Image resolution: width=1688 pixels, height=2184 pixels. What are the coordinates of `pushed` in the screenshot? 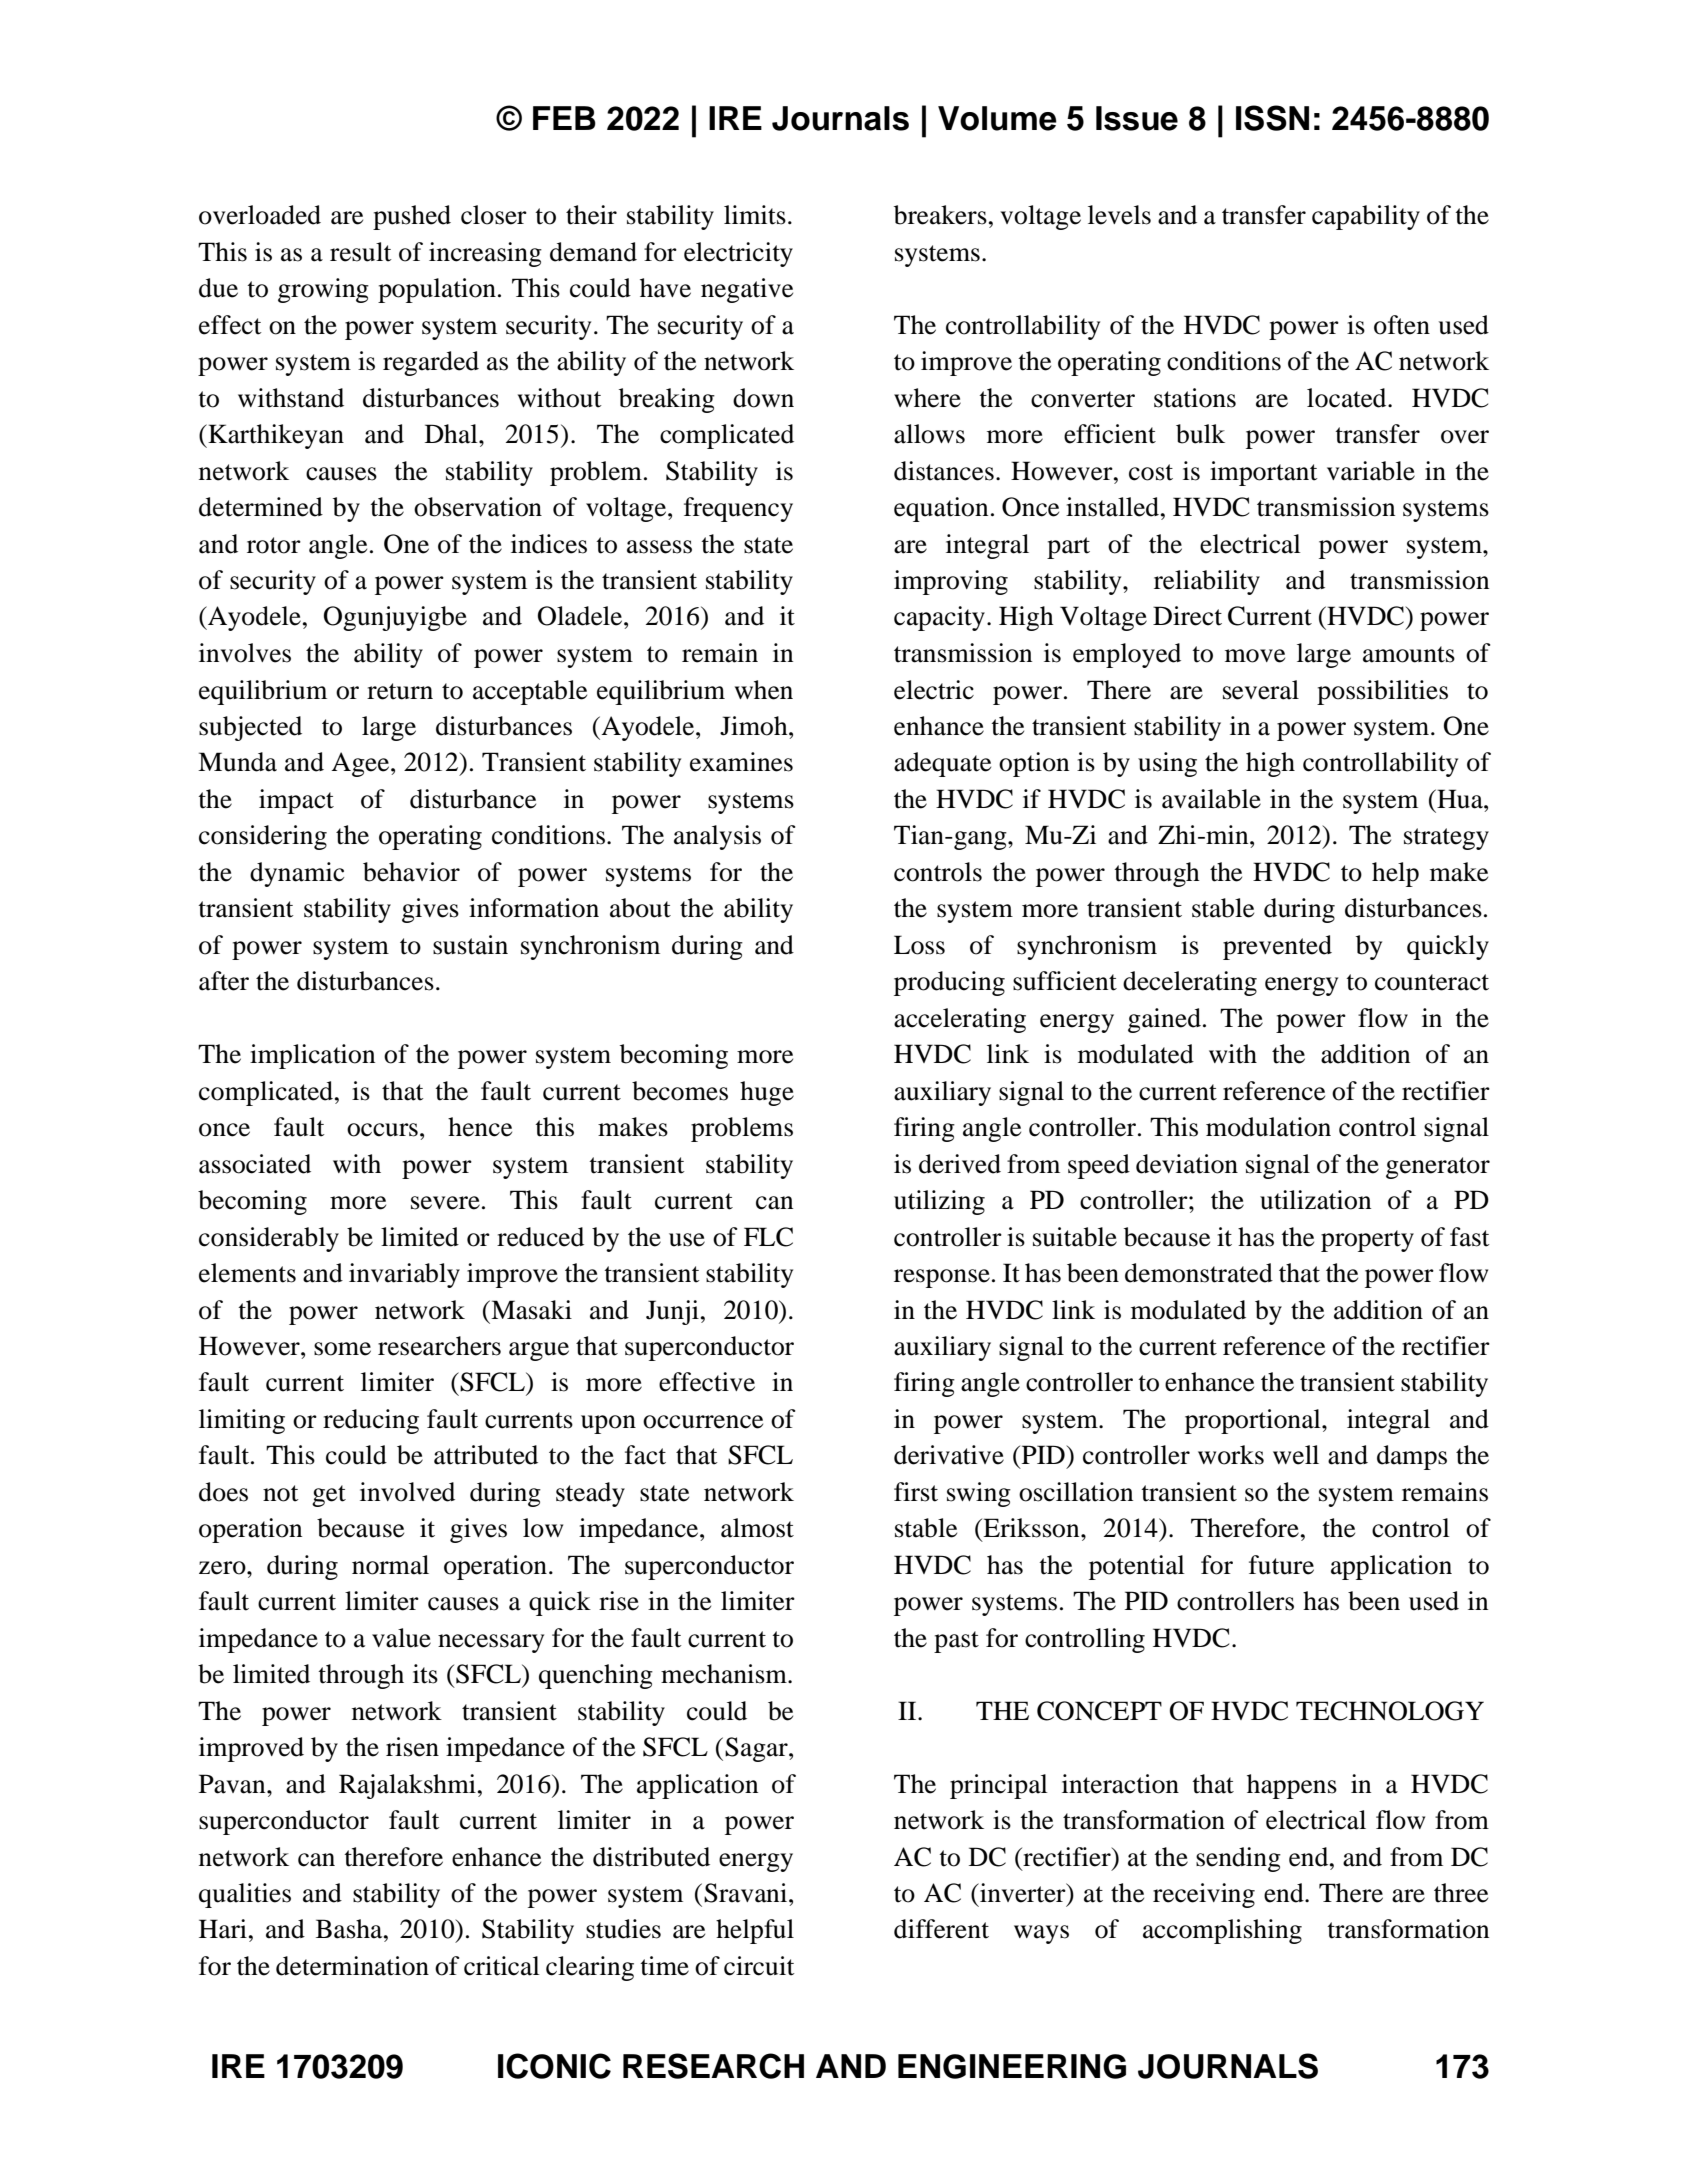 It's located at (412, 217).
